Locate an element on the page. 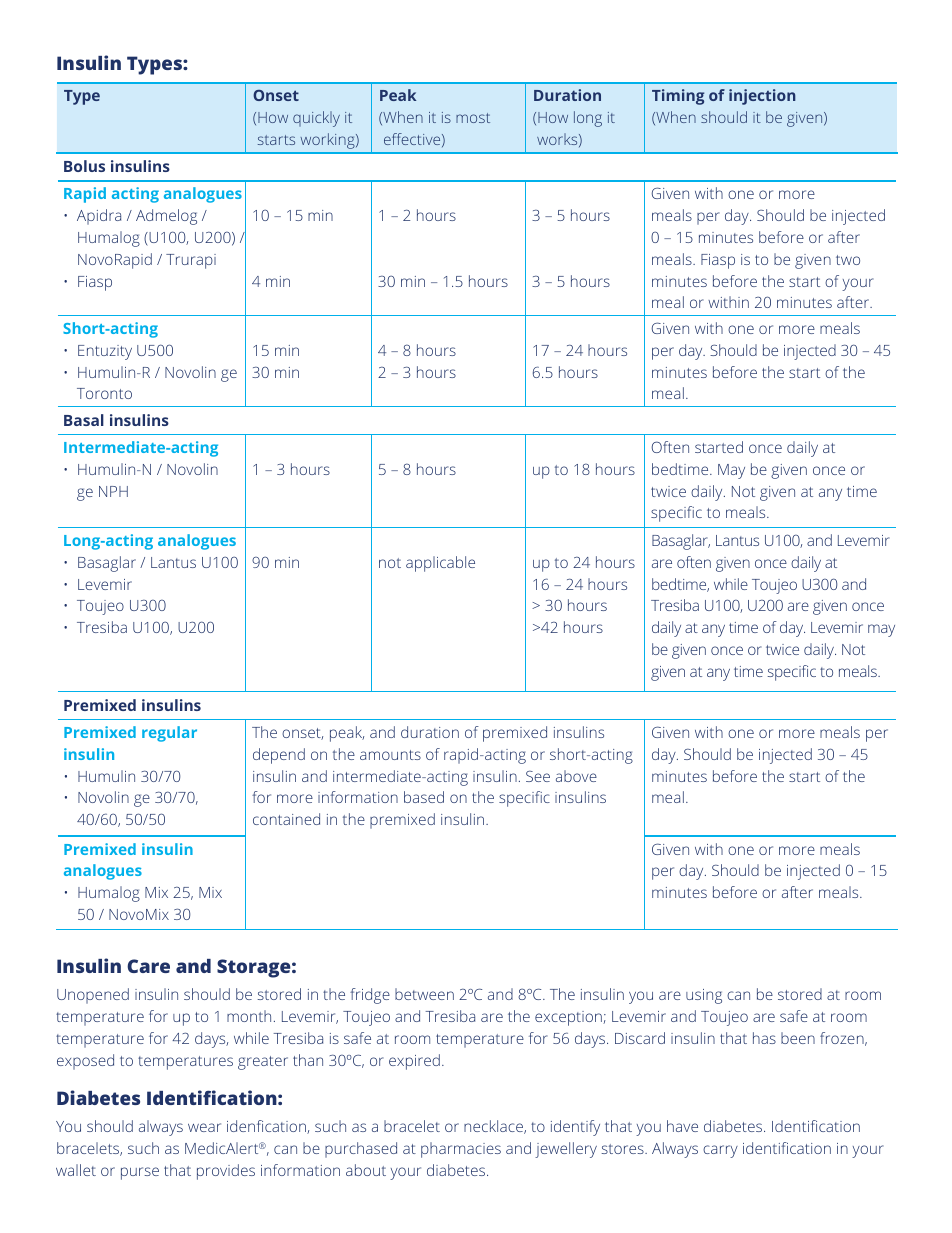 Image resolution: width=952 pixels, height=1233 pixels. most is located at coordinates (473, 118).
